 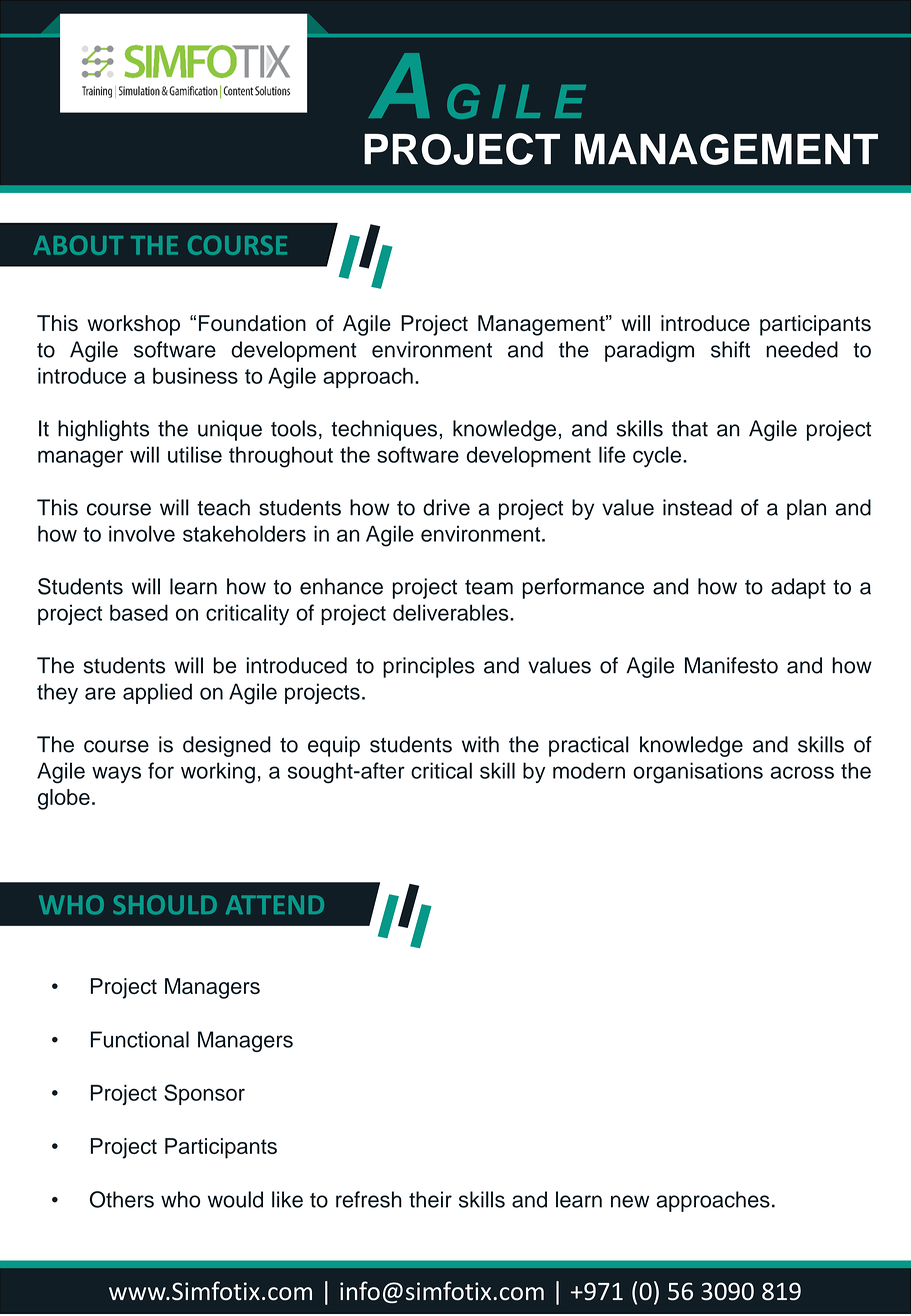 What do you see at coordinates (157, 693) in the page?
I see `applied` at bounding box center [157, 693].
